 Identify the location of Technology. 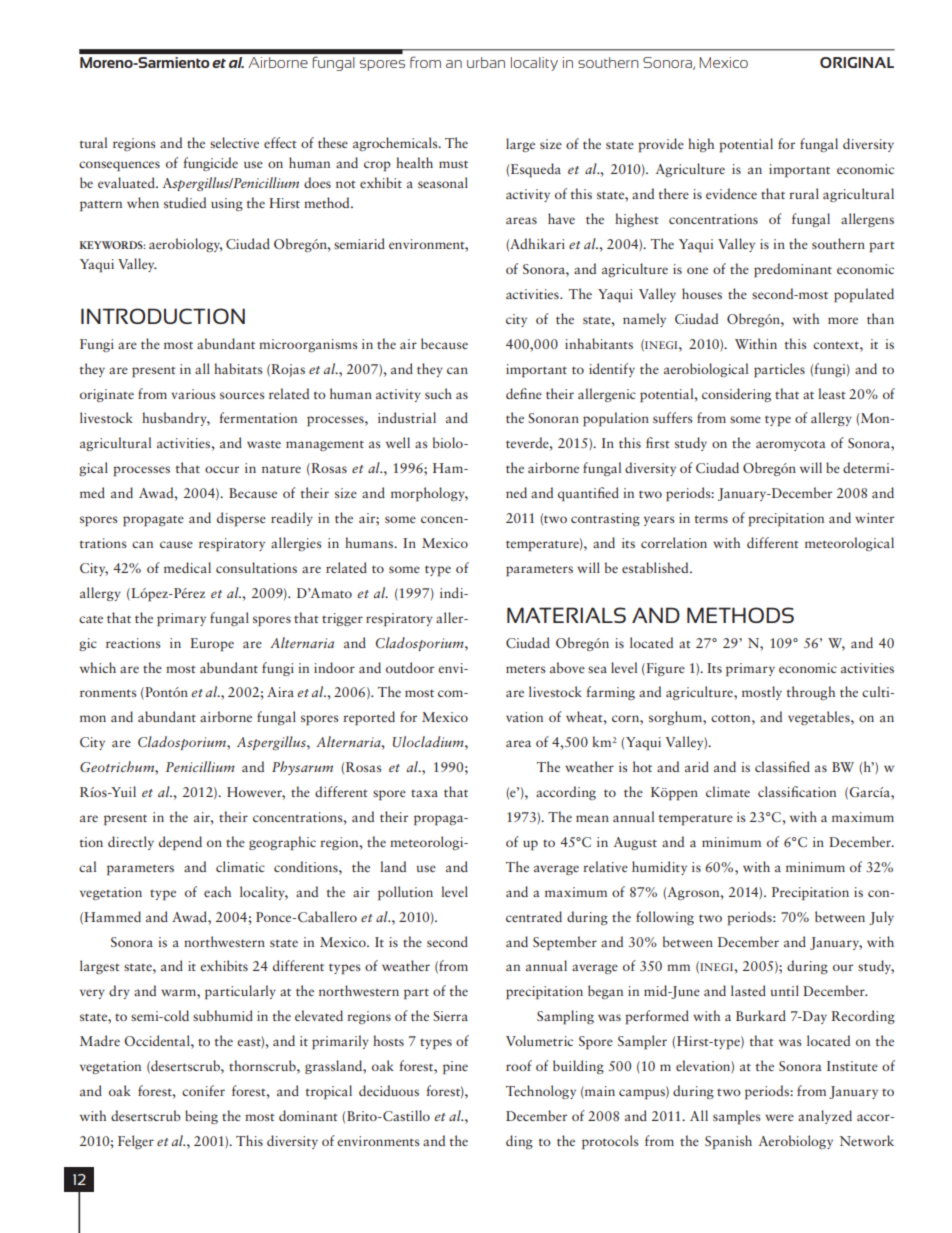
(541, 1092).
